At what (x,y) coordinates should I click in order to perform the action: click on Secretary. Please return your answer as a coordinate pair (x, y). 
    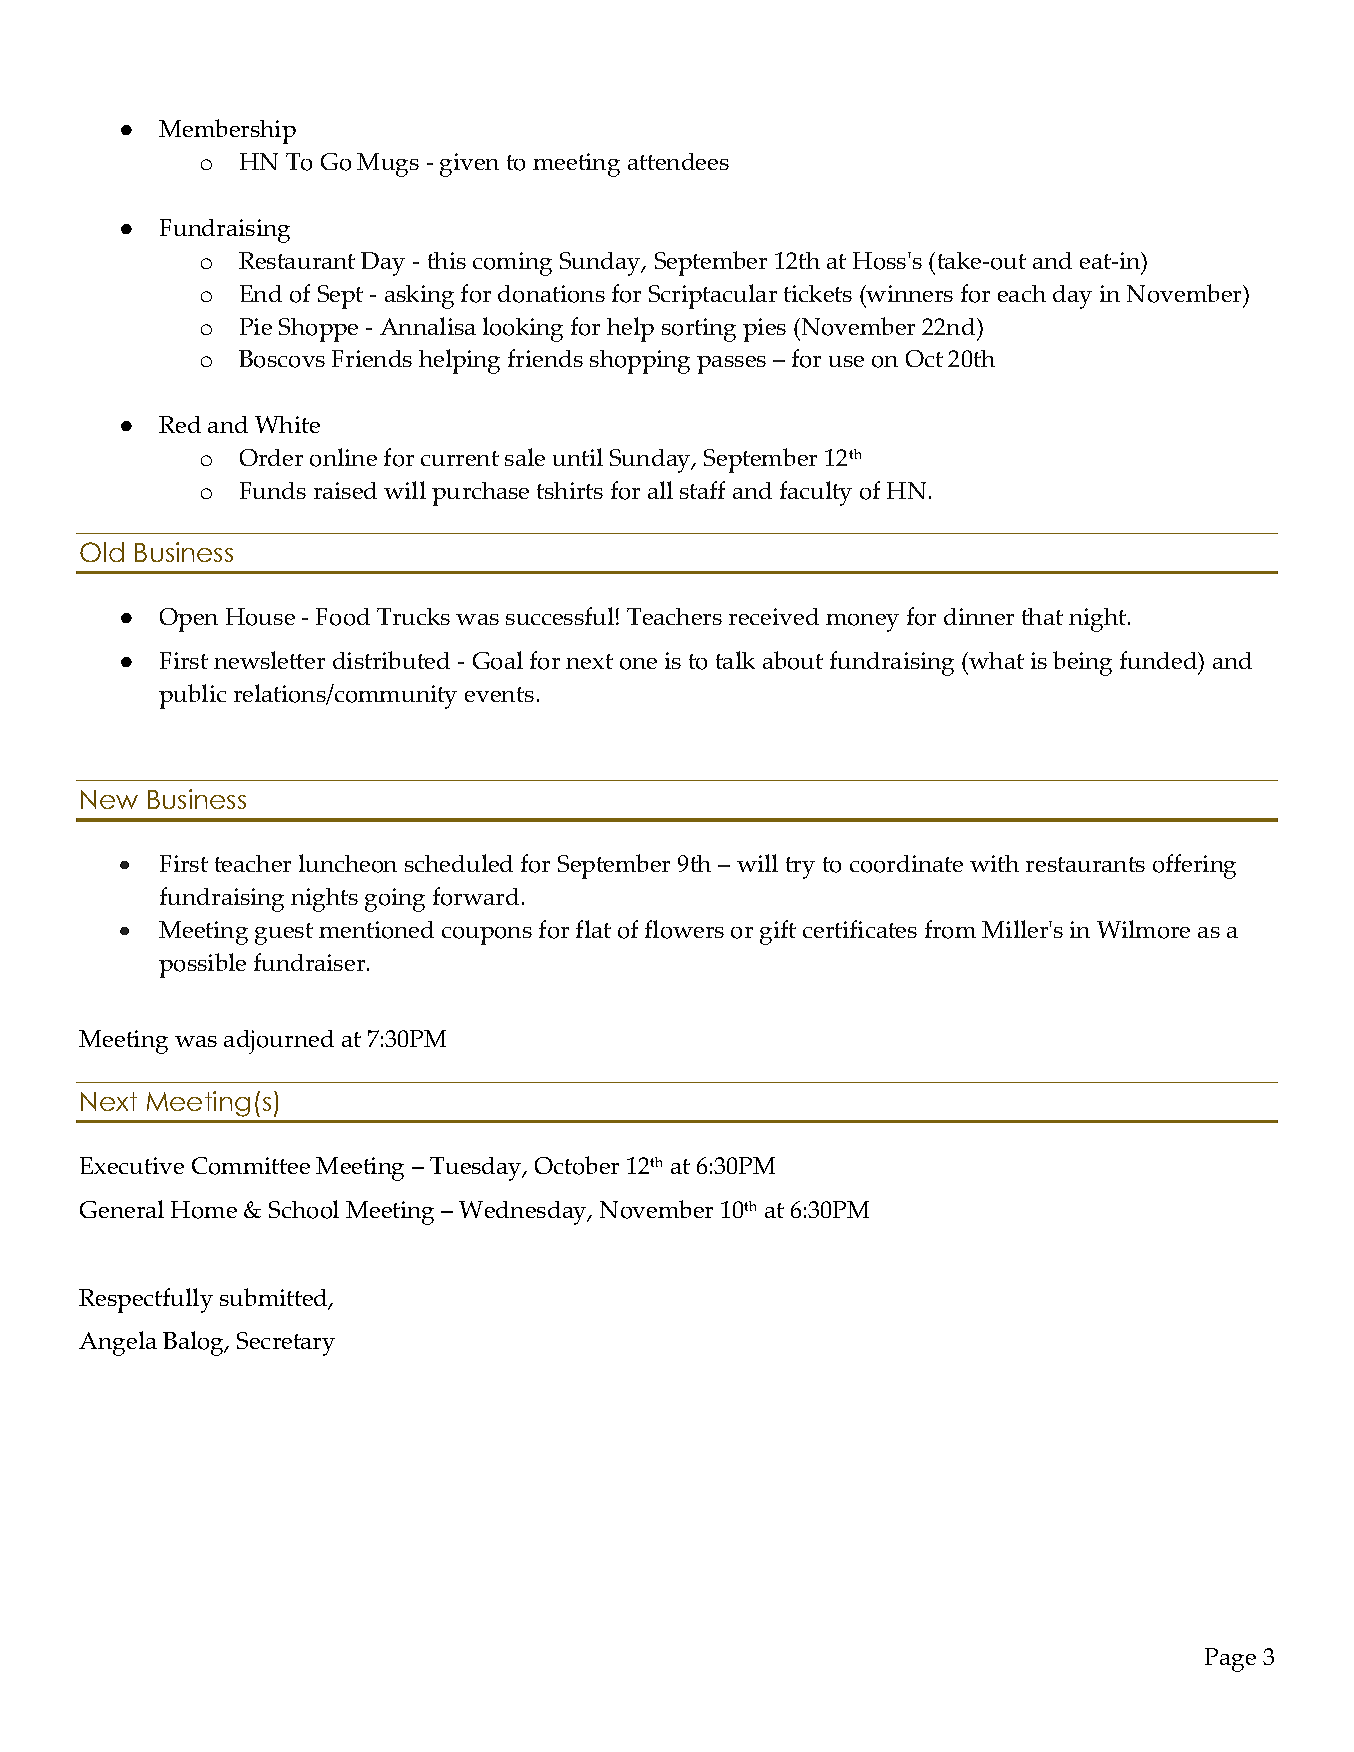
    Looking at the image, I should click on (286, 1344).
